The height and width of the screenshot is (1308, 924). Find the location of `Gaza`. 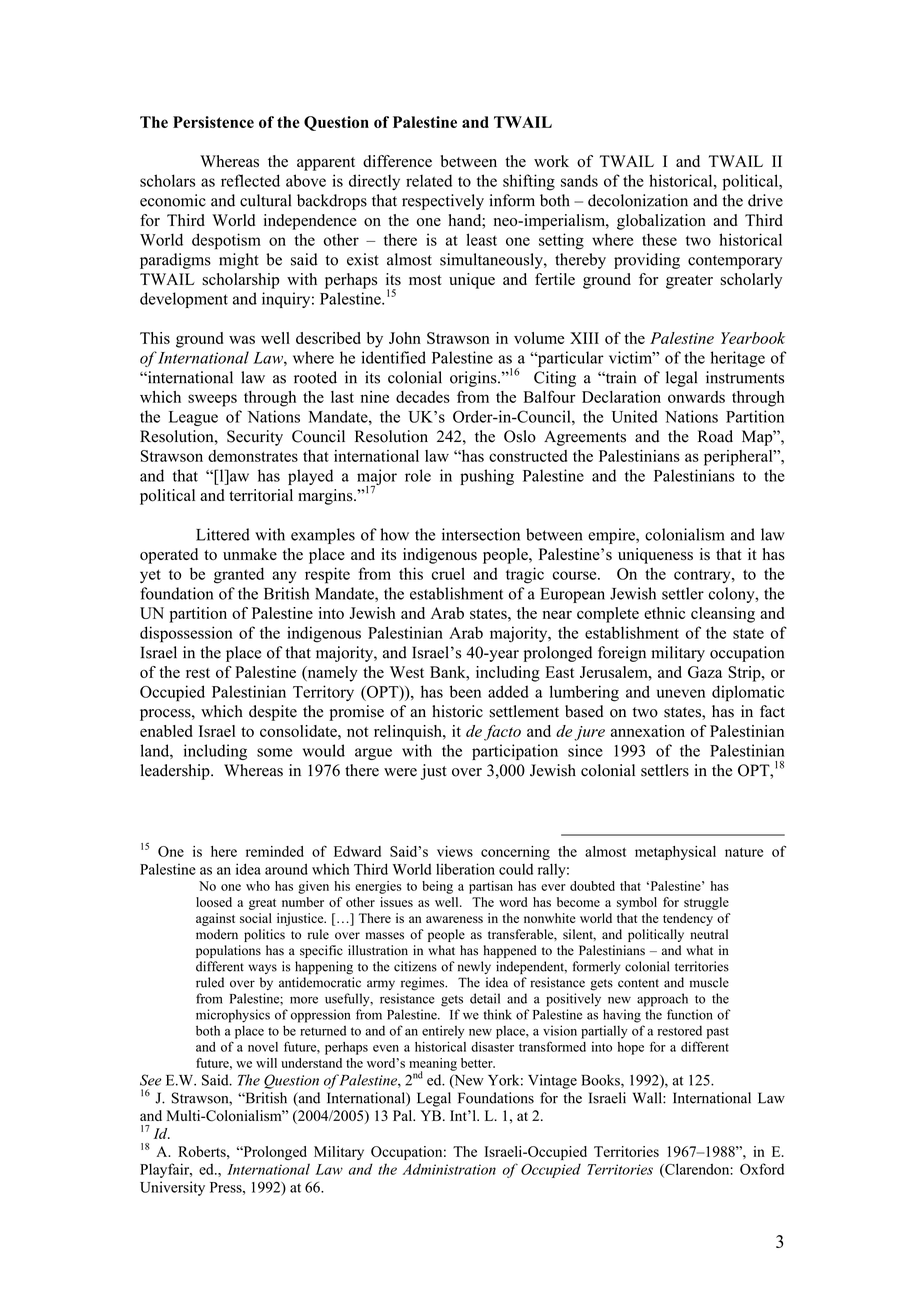

Gaza is located at coordinates (705, 672).
